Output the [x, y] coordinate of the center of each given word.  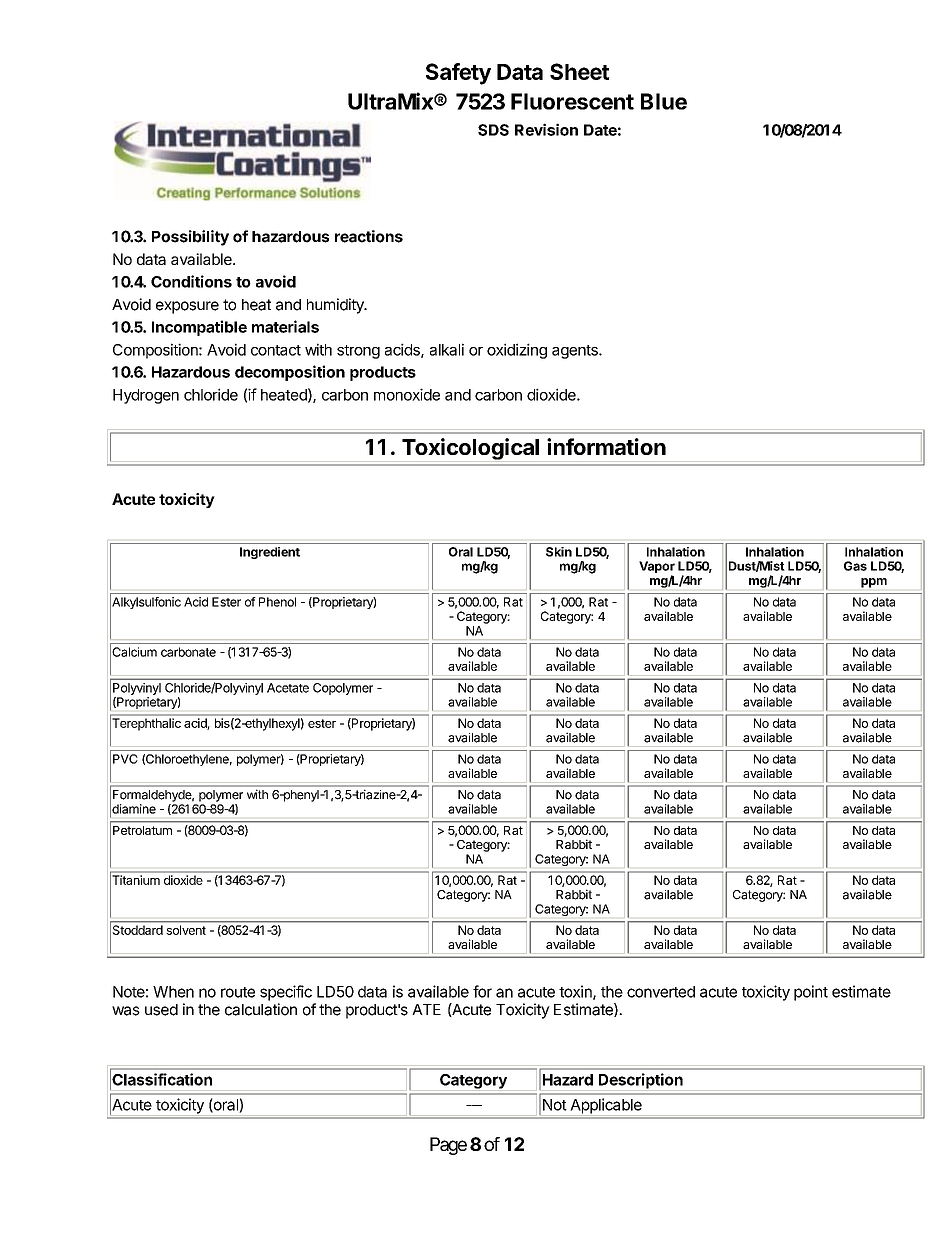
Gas [855, 566]
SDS [493, 130]
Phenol [277, 602]
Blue [664, 101]
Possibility [190, 238]
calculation [261, 1009]
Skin [559, 552]
